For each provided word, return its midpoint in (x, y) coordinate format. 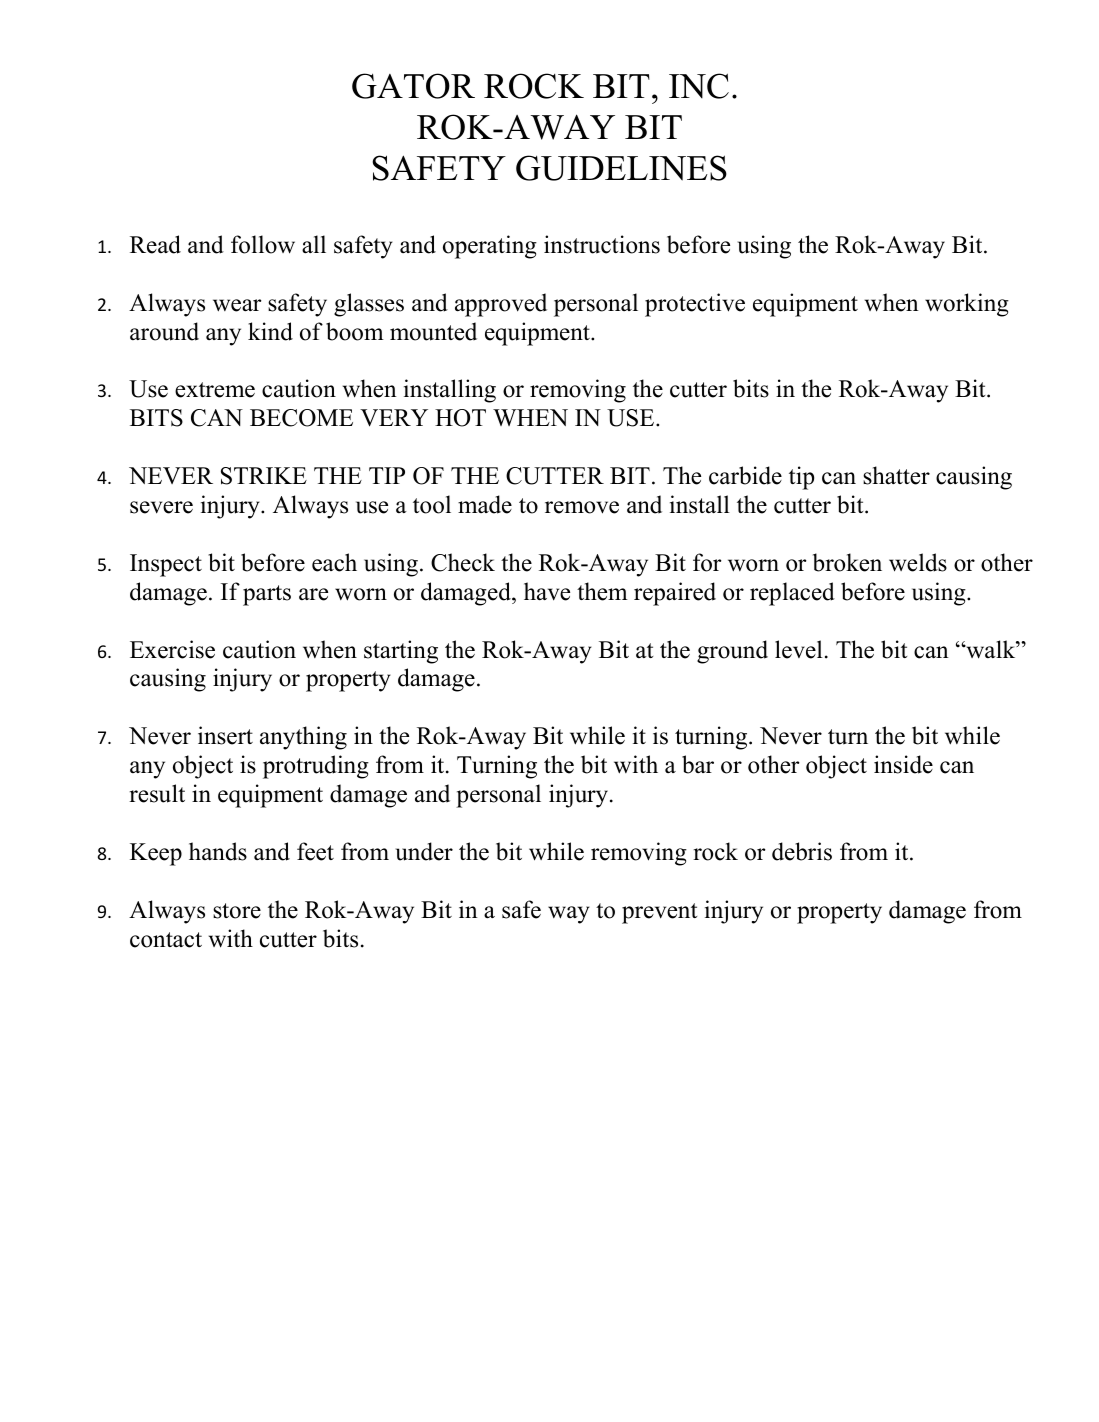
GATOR (413, 86)
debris (802, 851)
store (237, 911)
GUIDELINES (621, 168)
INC (699, 86)
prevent (659, 913)
